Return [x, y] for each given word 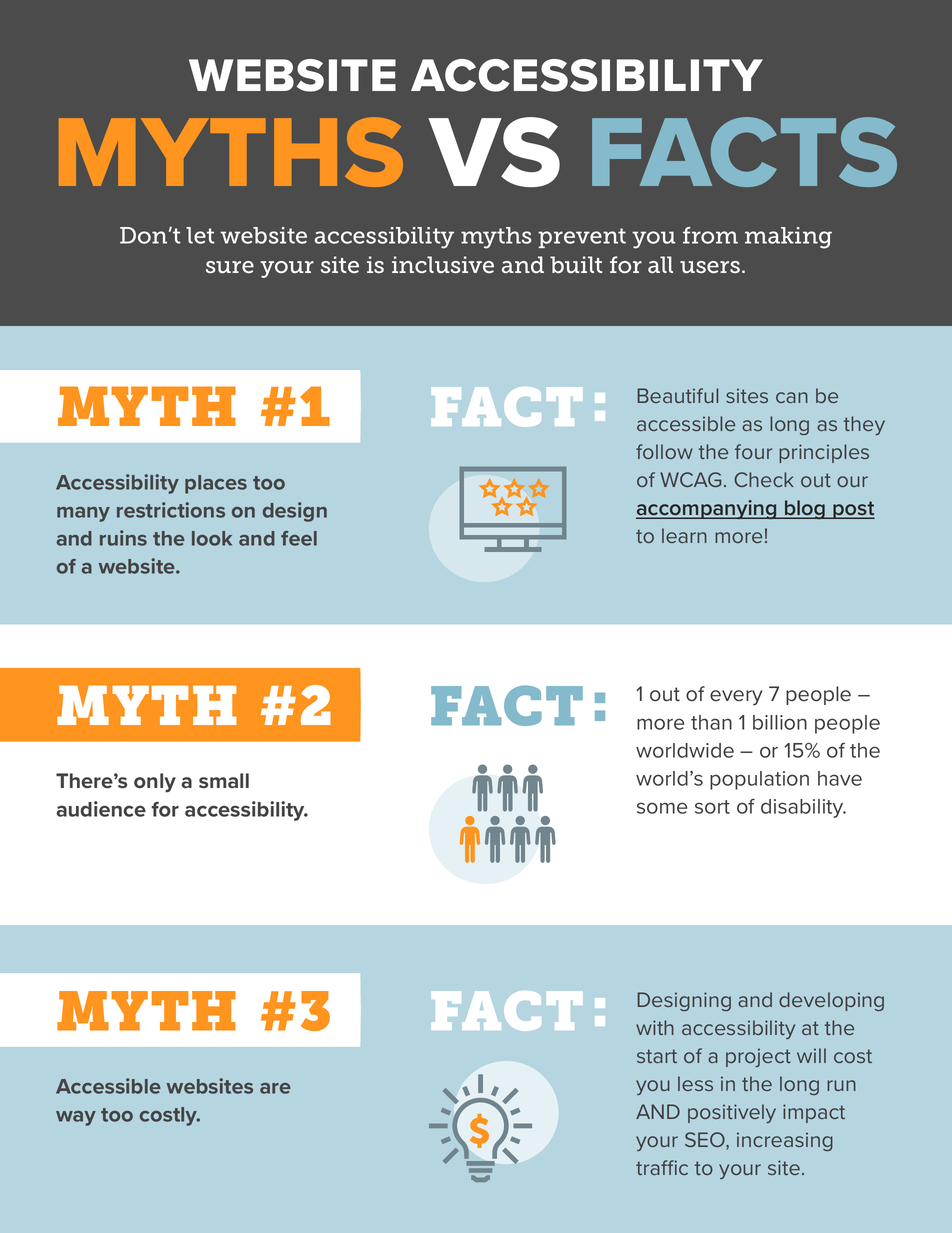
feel [299, 538]
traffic [662, 1167]
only [155, 783]
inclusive [443, 265]
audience [101, 809]
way [76, 1118]
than [711, 722]
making [788, 238]
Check [764, 479]
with [655, 1027]
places [216, 484]
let [200, 235]
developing [831, 1001]
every [736, 698]
